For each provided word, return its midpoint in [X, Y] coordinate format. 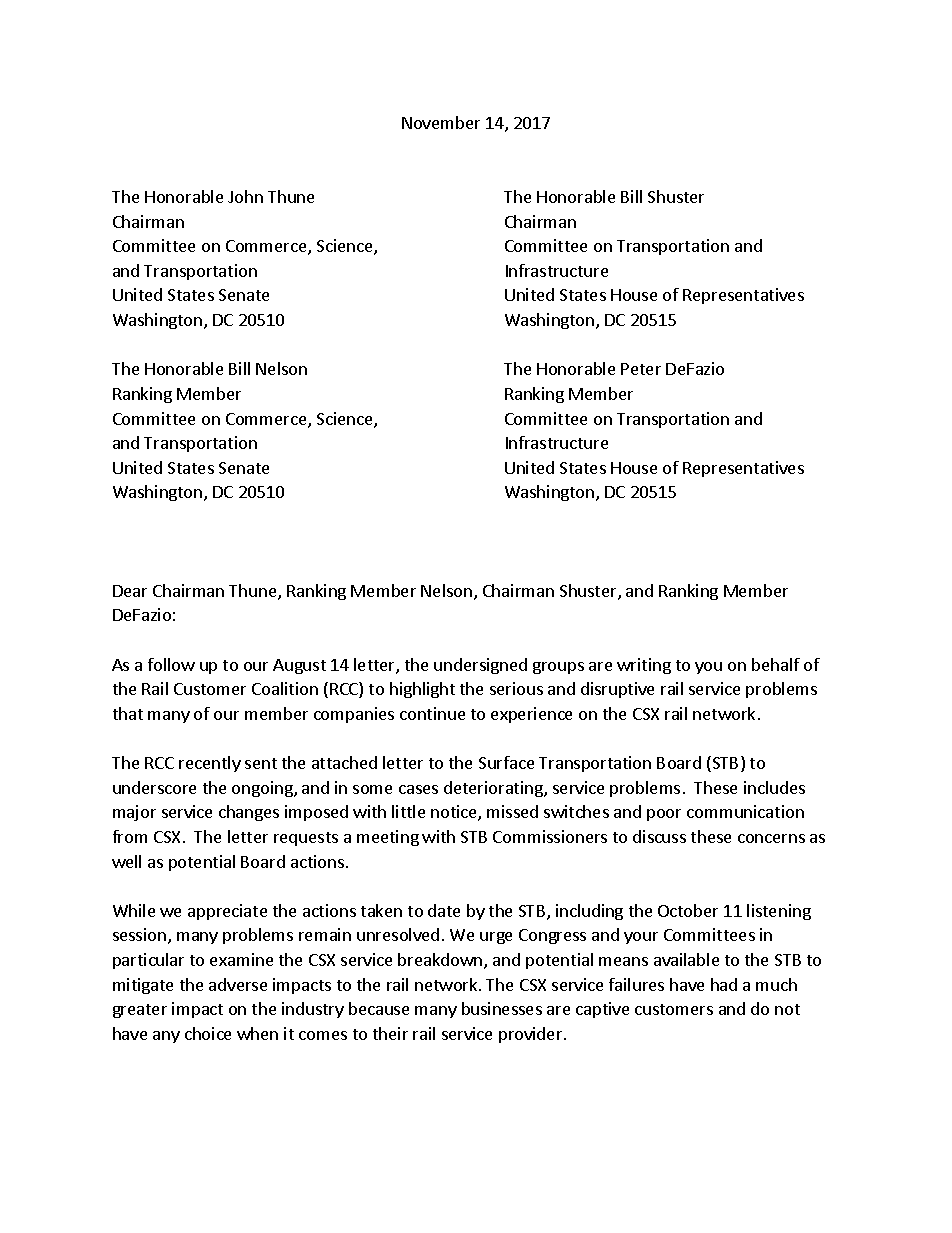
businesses [502, 1008]
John [245, 196]
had [724, 984]
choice [208, 1033]
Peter [641, 369]
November [441, 122]
